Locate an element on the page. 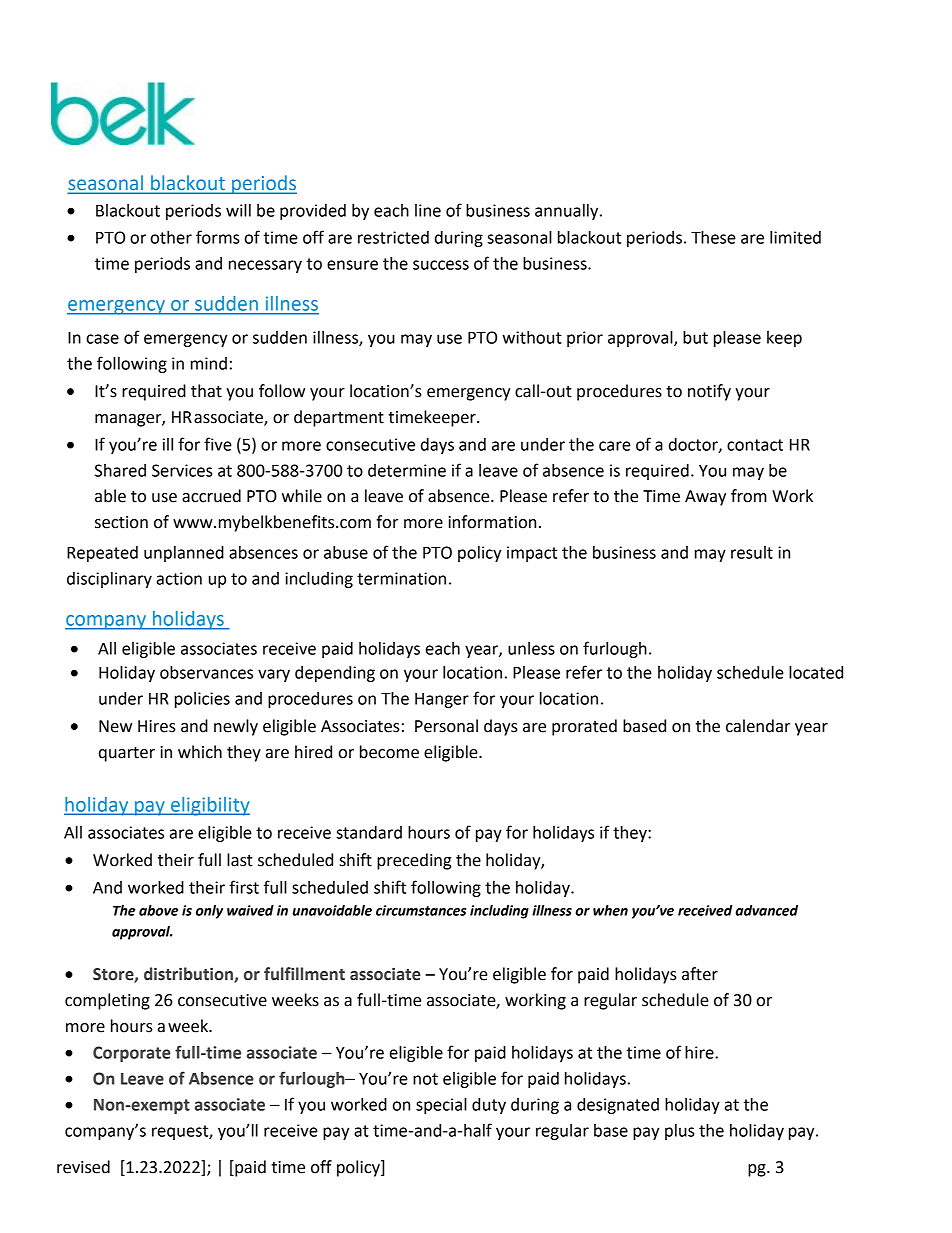 The image size is (952, 1233). These is located at coordinates (713, 237).
